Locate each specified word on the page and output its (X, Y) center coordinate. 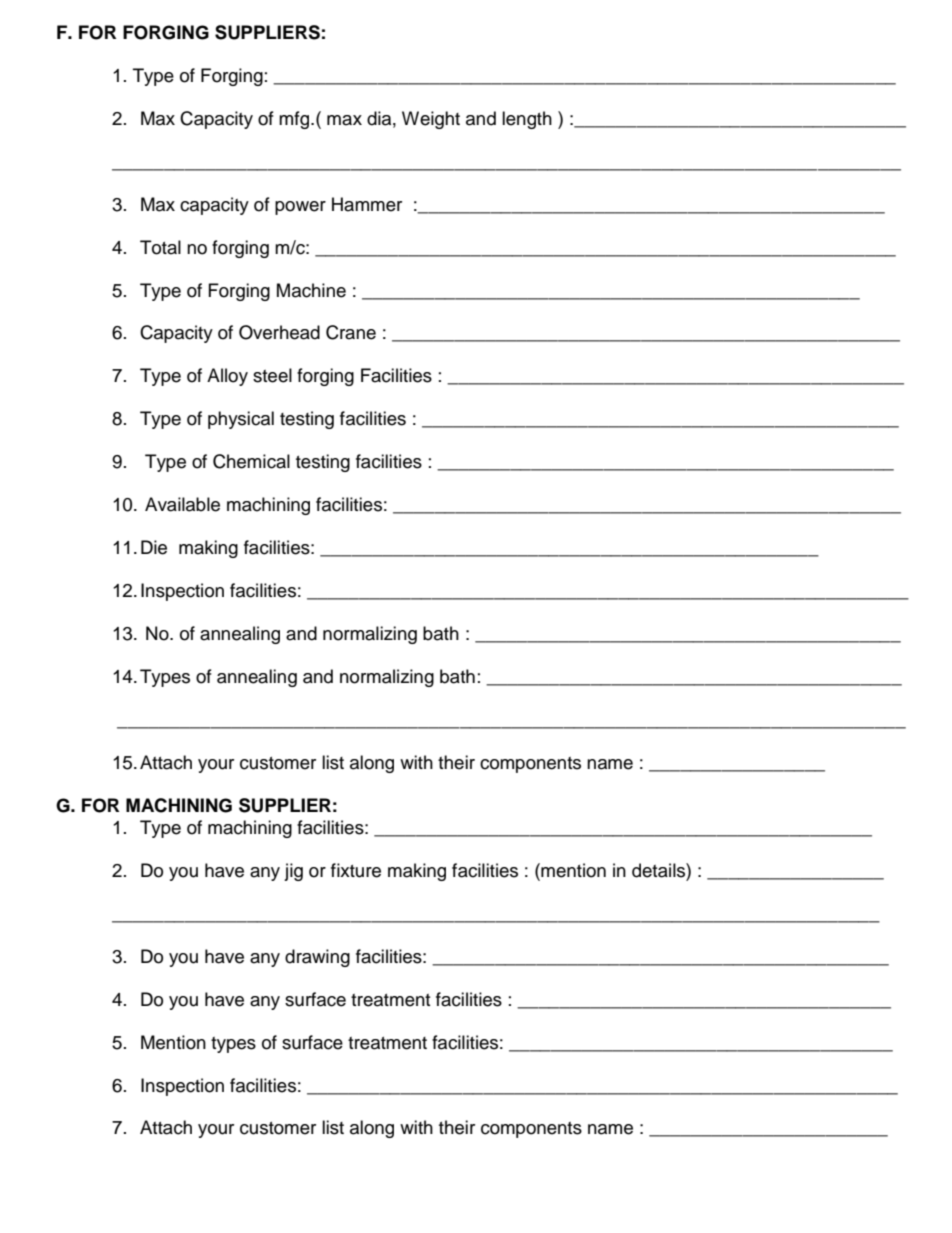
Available (182, 504)
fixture (356, 870)
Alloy (227, 377)
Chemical (251, 461)
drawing (317, 958)
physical (241, 420)
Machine (311, 290)
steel (272, 375)
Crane (351, 332)
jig (293, 872)
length (527, 120)
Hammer (367, 204)
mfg (295, 120)
